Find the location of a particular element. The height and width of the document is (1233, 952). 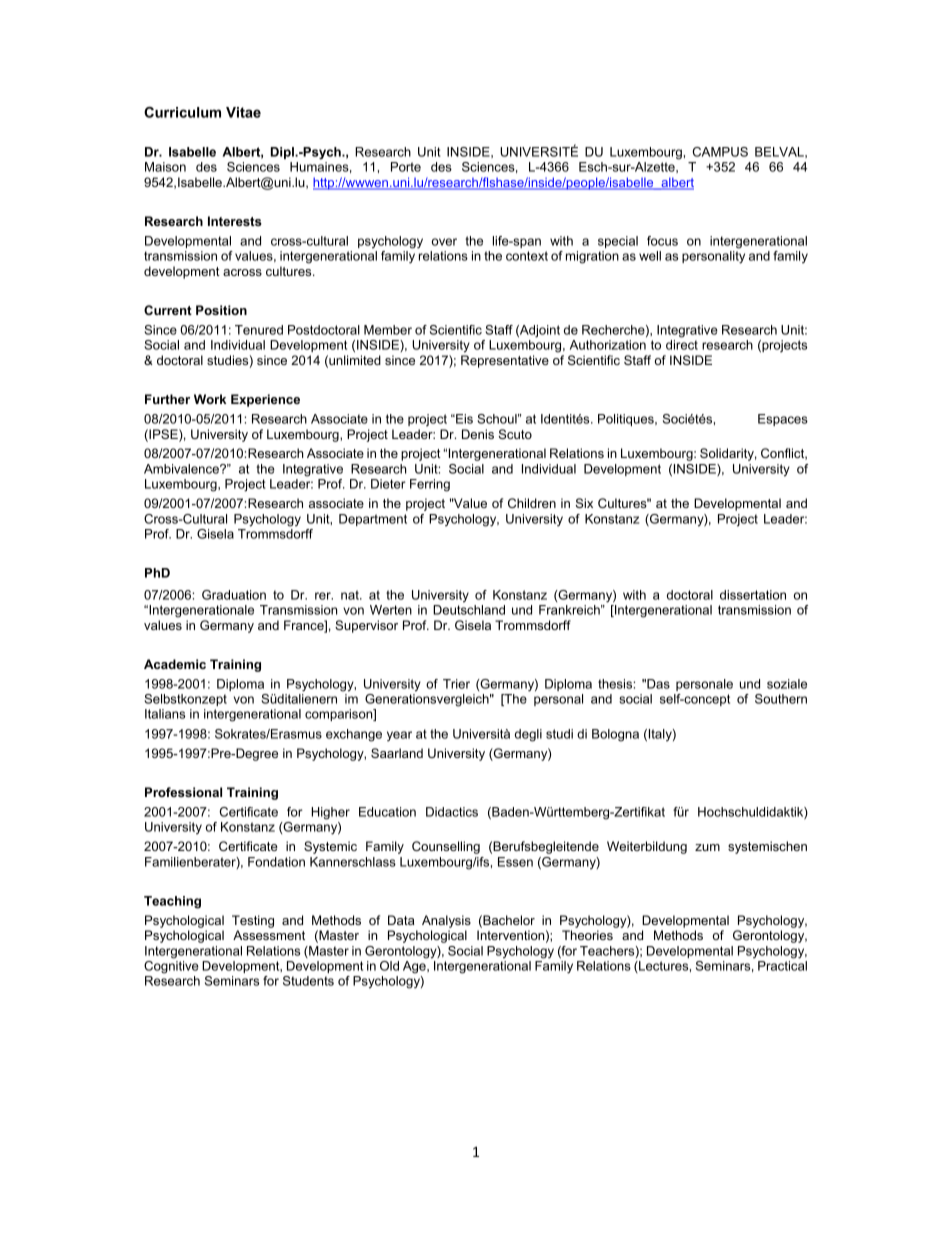

Ambivalence is located at coordinates (182, 469).
